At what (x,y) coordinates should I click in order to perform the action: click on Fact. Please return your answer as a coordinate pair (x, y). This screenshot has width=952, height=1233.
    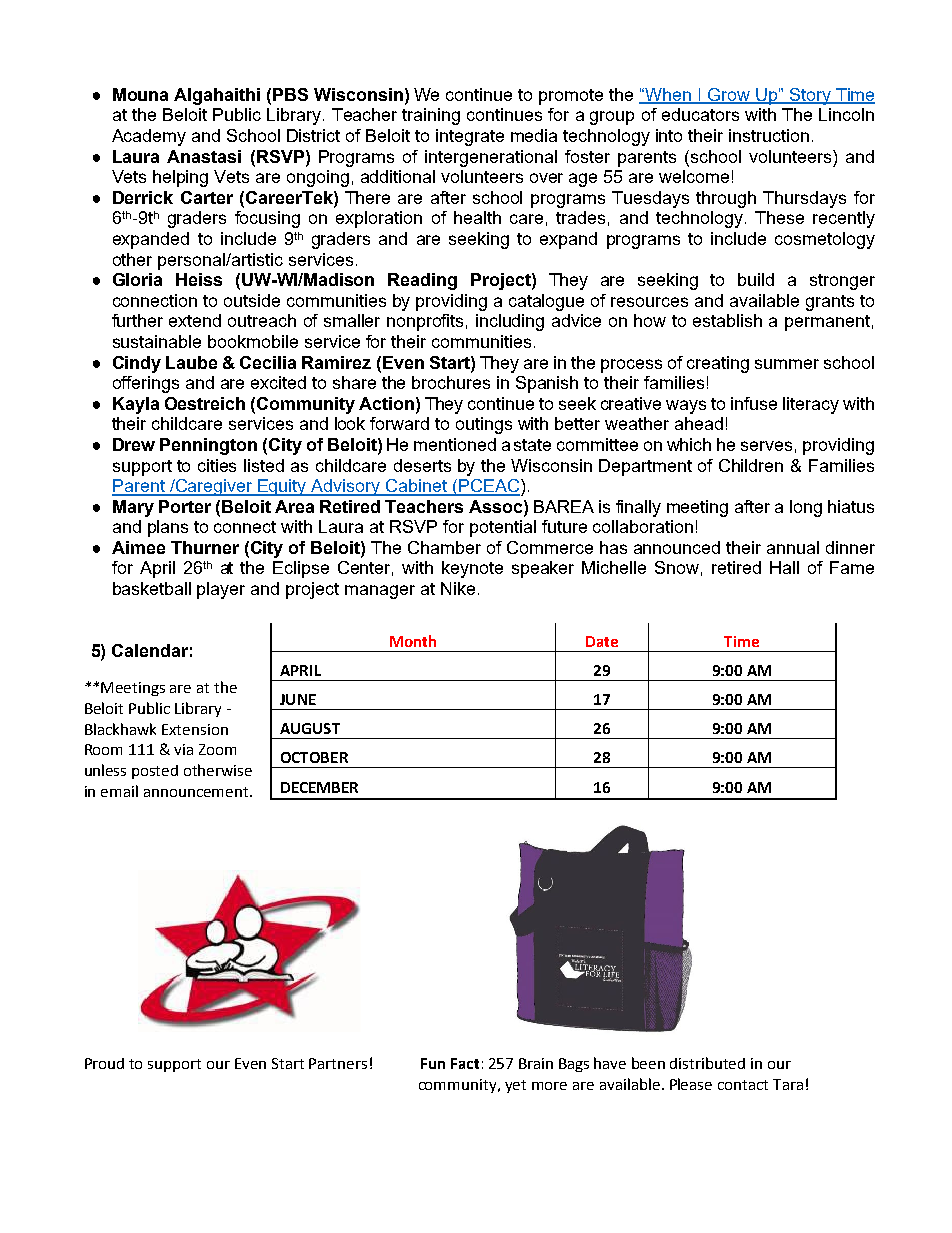
    Looking at the image, I should click on (465, 1063).
